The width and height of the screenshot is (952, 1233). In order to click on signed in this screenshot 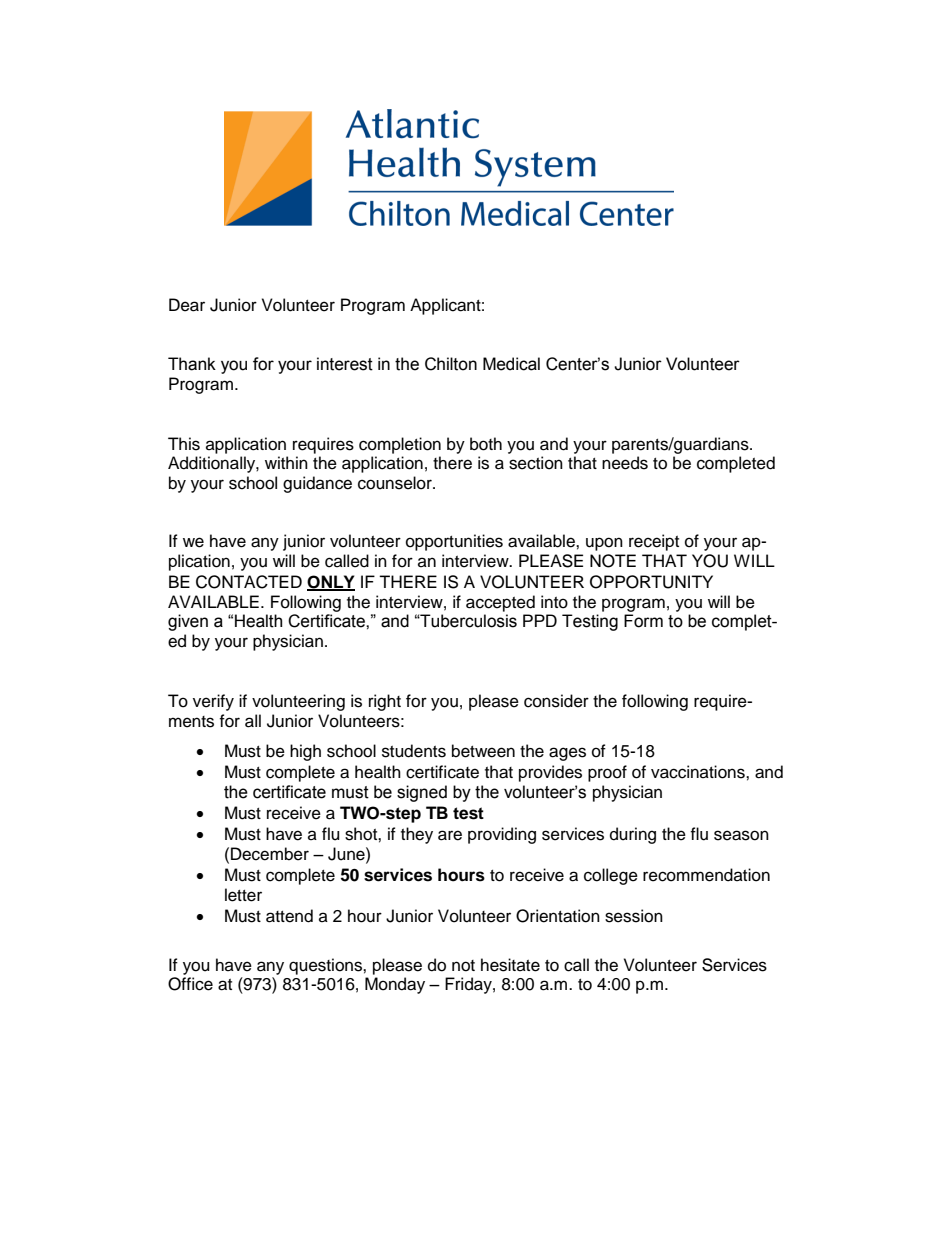, I will do `click(422, 793)`.
